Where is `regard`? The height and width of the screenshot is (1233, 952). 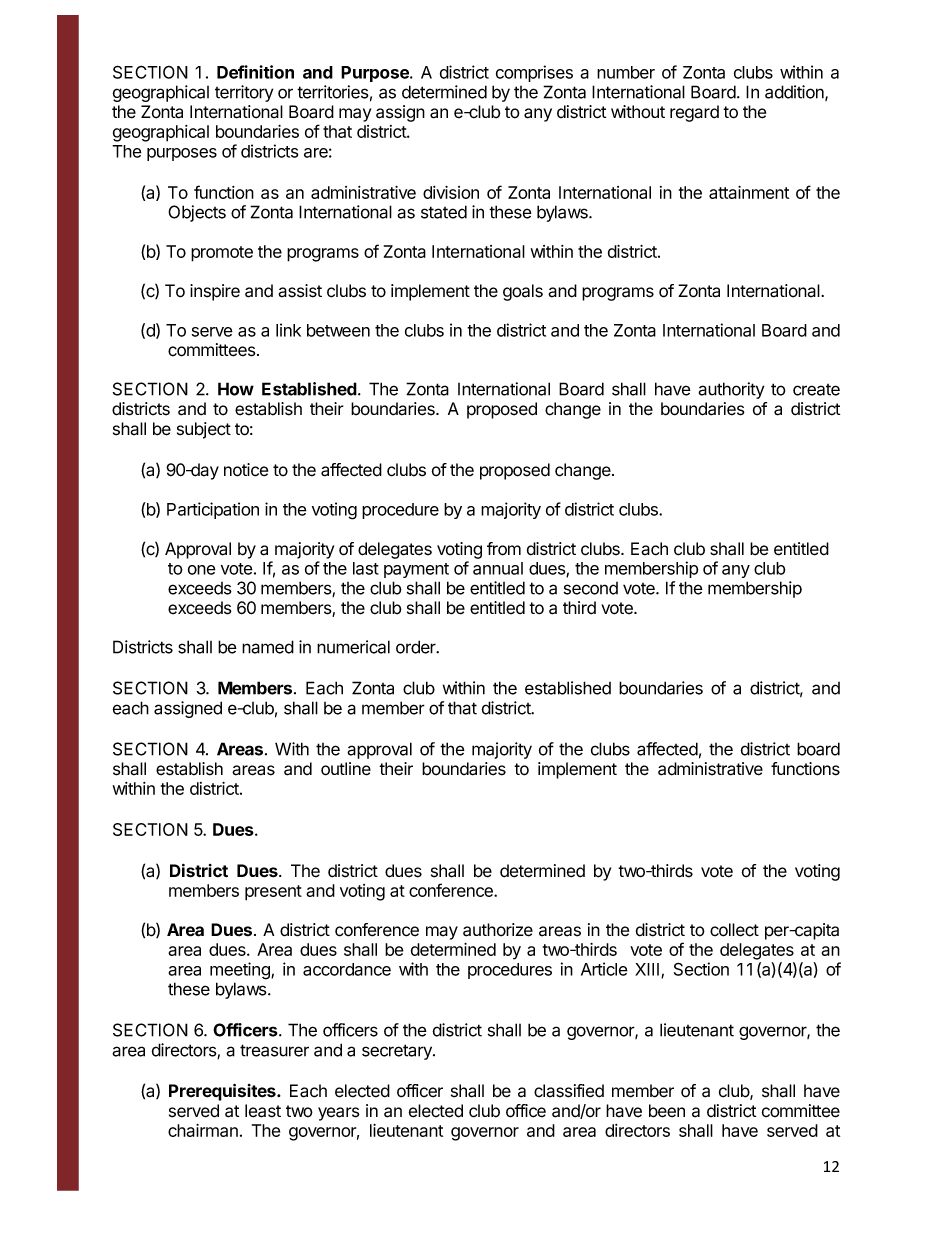
regard is located at coordinates (694, 113).
